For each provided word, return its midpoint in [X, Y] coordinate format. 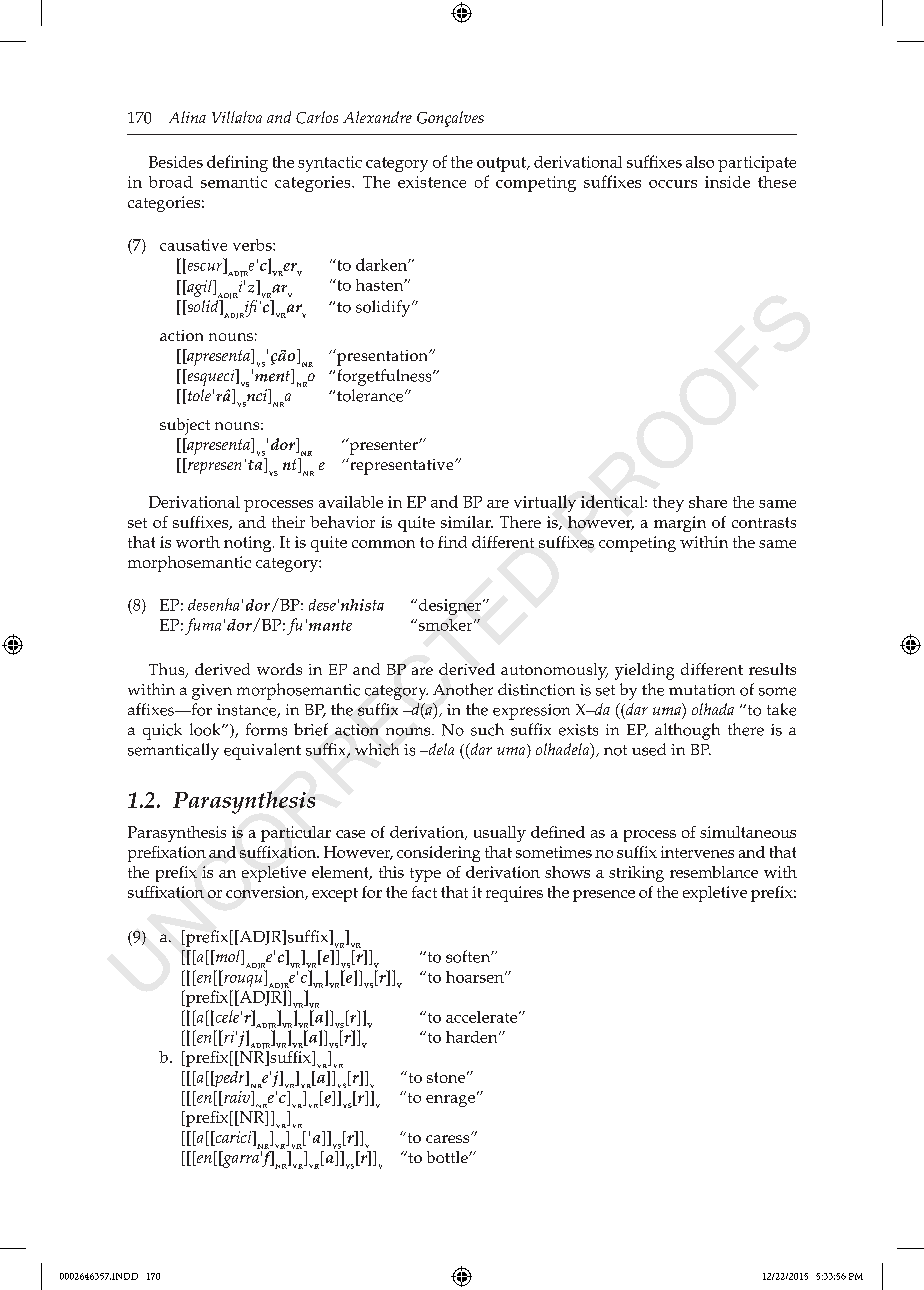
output [503, 164]
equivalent [262, 751]
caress [449, 1138]
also [700, 162]
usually [500, 834]
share [708, 502]
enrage [450, 1101]
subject [185, 426]
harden [473, 1037]
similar [467, 522]
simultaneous [748, 832]
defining [237, 163]
